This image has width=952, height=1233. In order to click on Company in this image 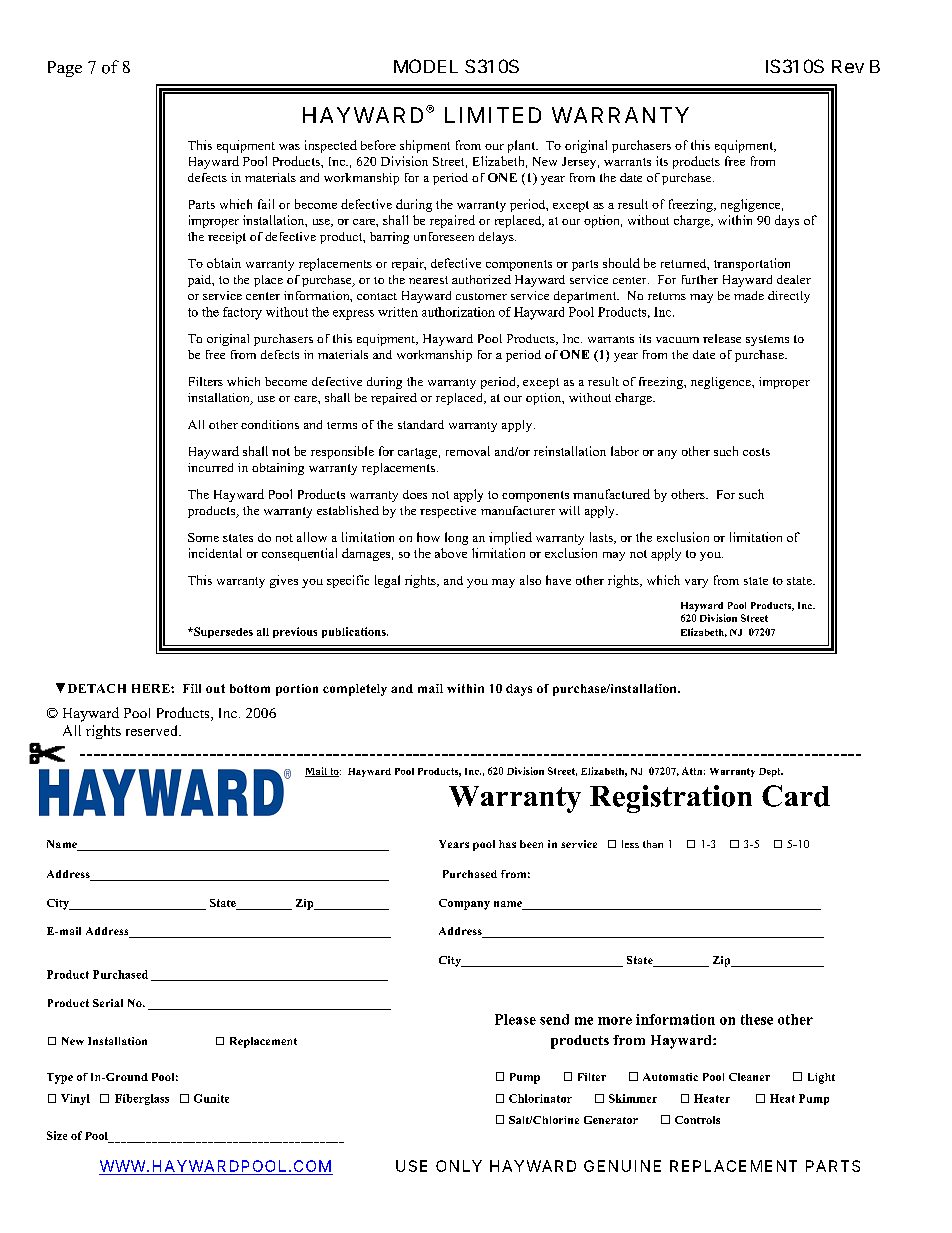, I will do `click(464, 904)`.
